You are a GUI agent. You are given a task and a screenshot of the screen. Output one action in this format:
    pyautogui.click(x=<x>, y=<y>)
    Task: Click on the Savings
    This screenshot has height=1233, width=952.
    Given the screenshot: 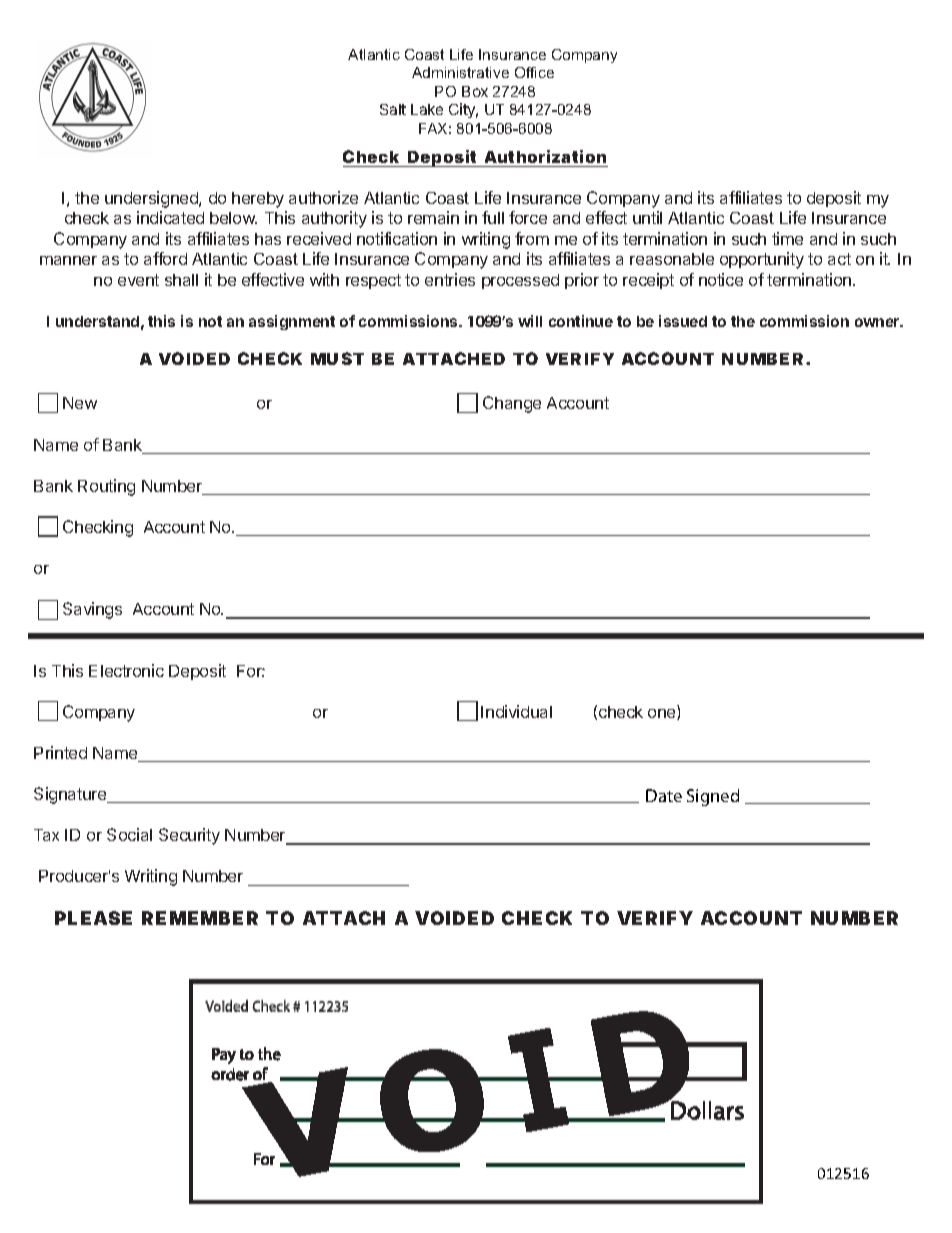 What is the action you would take?
    pyautogui.click(x=92, y=610)
